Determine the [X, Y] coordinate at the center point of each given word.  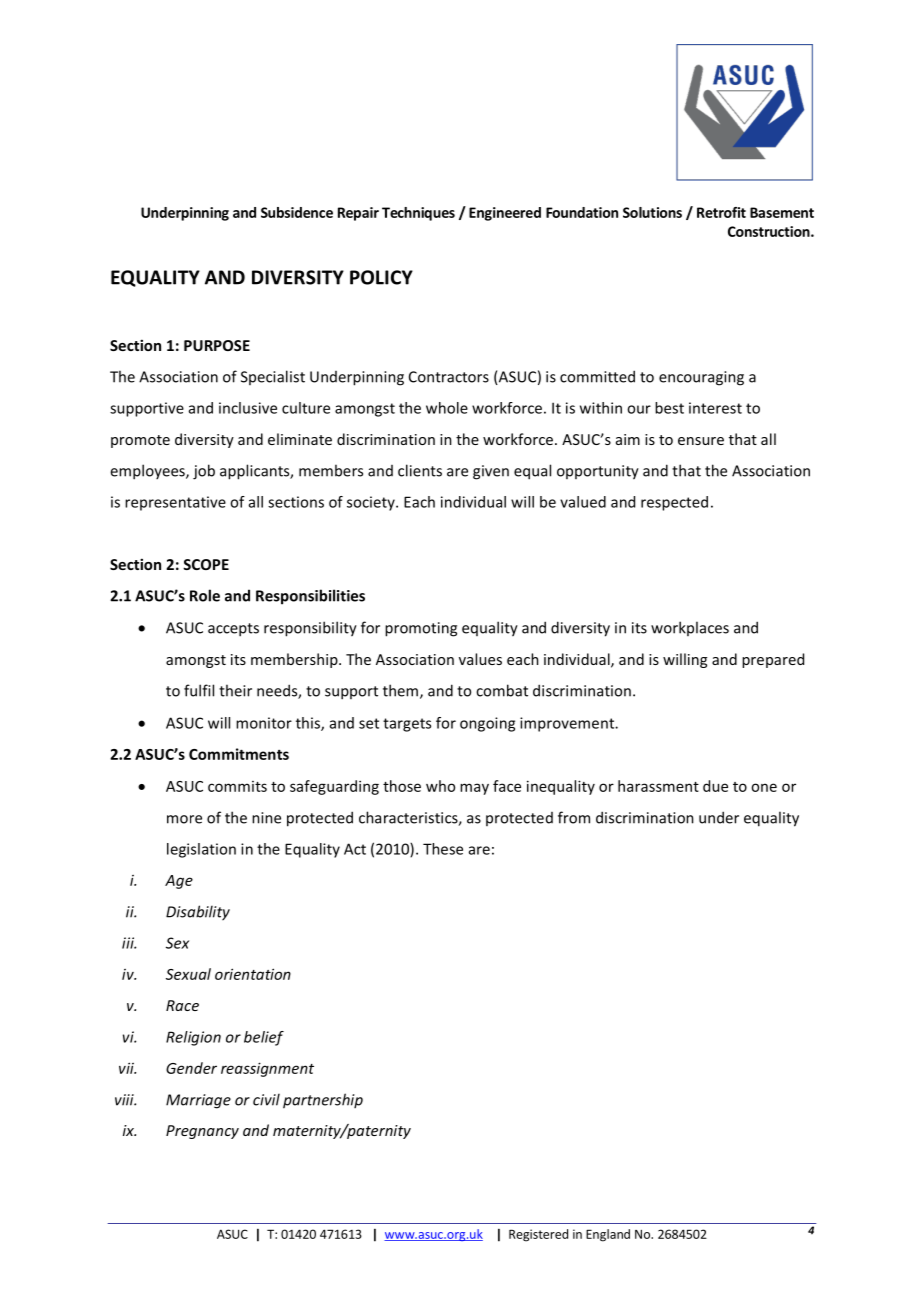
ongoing [487, 724]
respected [674, 503]
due [715, 786]
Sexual [188, 974]
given [491, 472]
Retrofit [721, 212]
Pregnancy [202, 1132]
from [574, 817]
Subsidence [297, 212]
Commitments [239, 754]
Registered [538, 1235]
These [443, 849]
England [608, 1235]
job [204, 472]
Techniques [418, 214]
